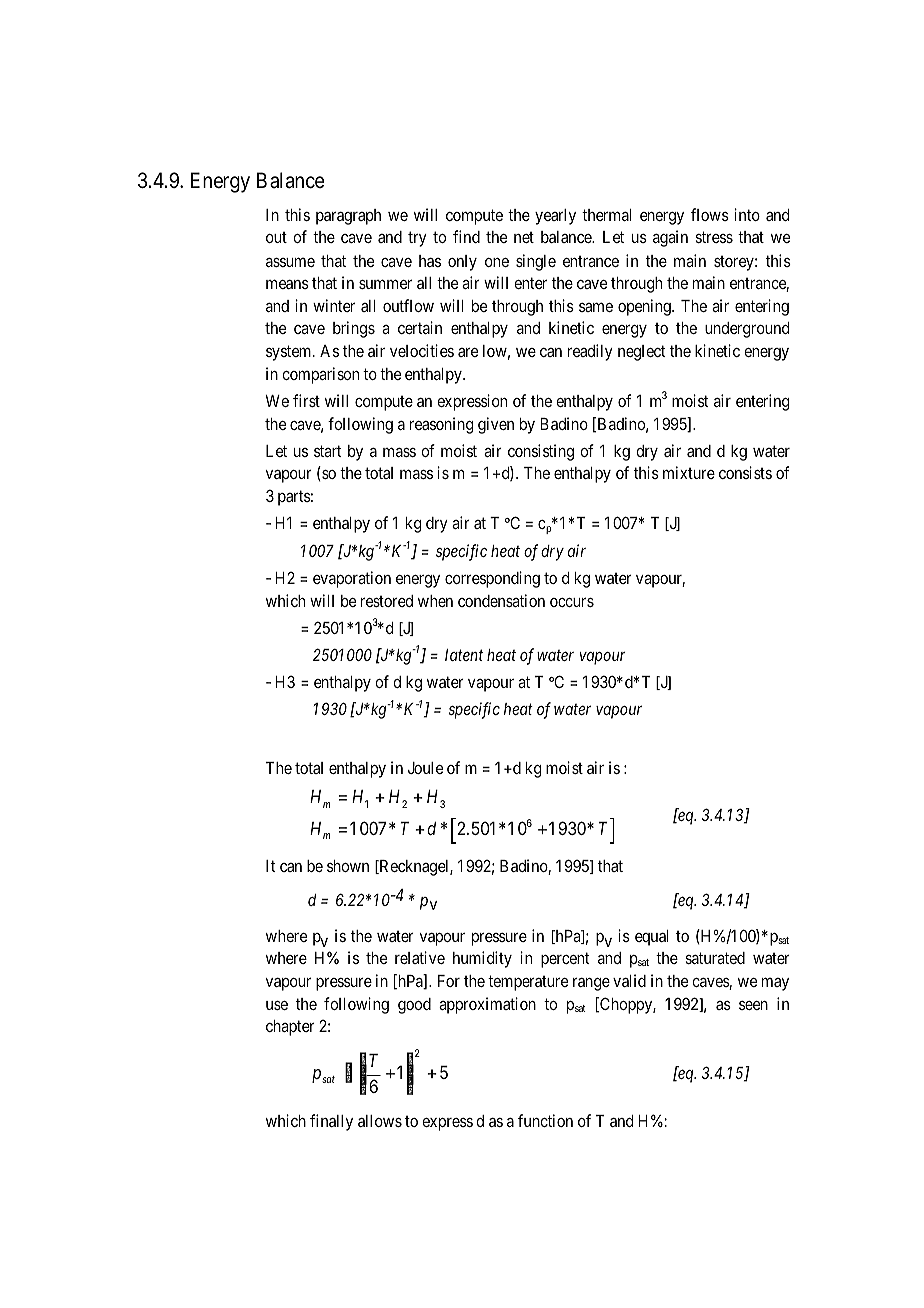  I want to click on finally, so click(331, 1122).
